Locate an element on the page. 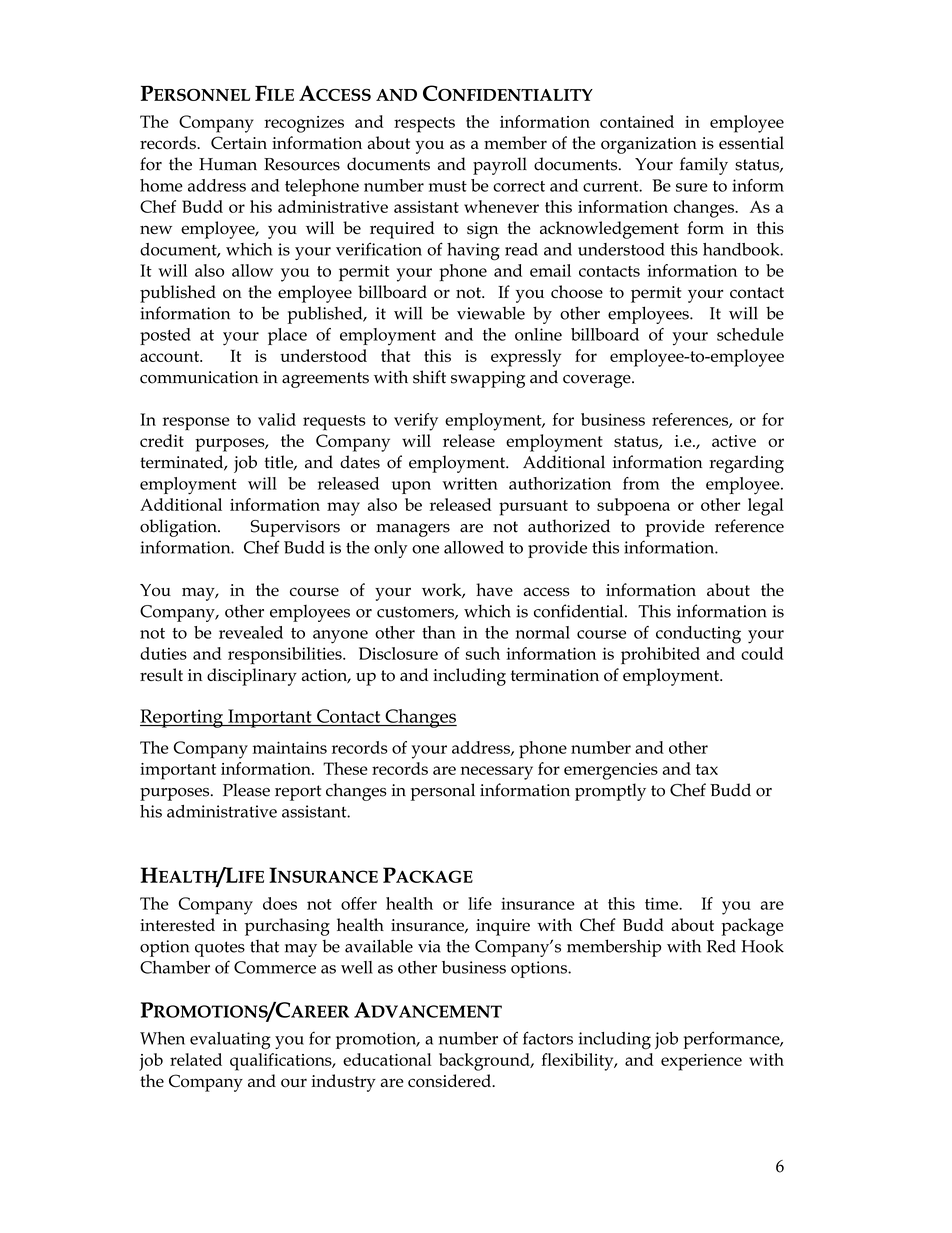  prohibited is located at coordinates (660, 656).
